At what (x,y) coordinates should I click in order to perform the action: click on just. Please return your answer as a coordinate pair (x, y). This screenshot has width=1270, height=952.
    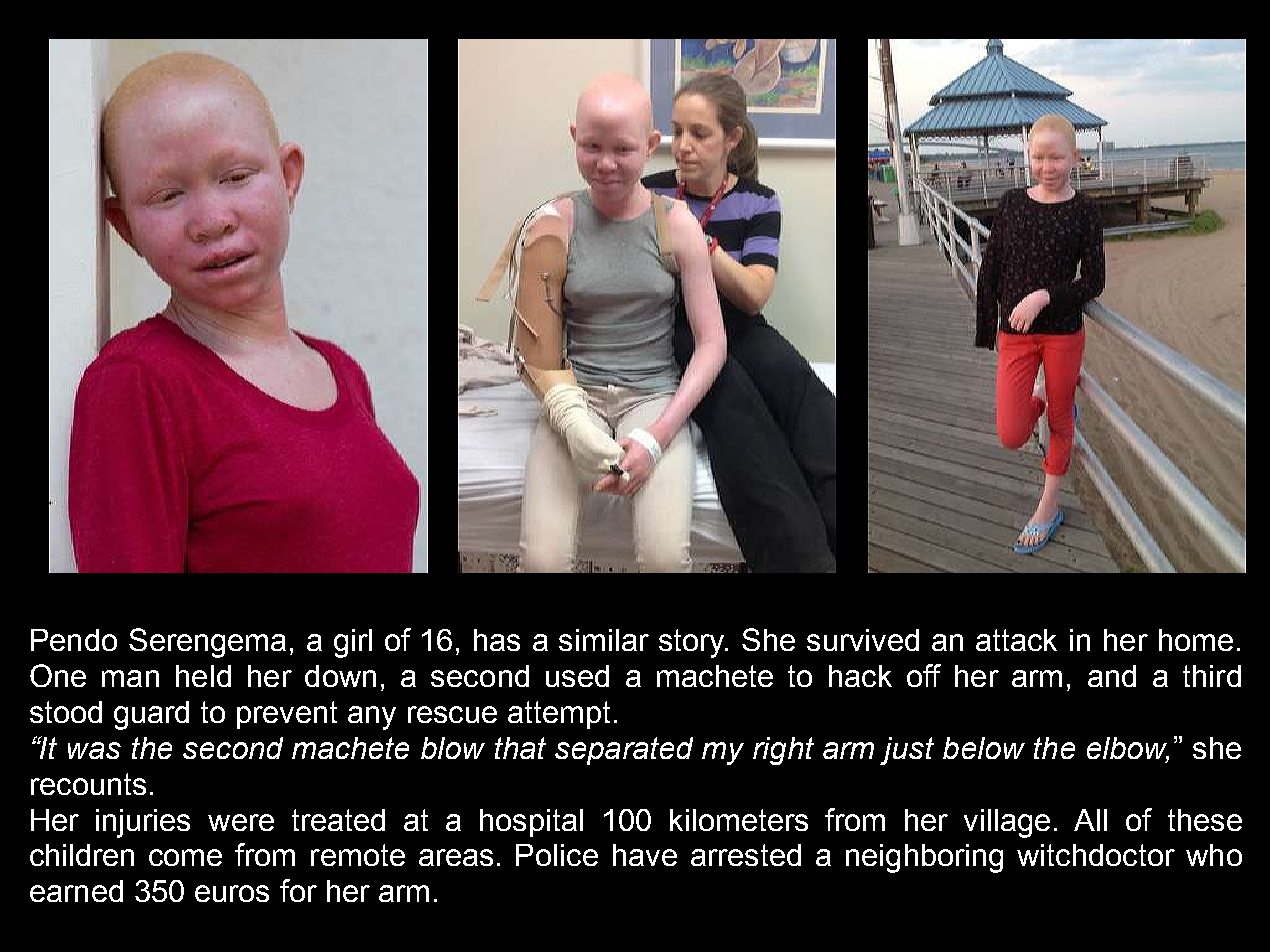
    Looking at the image, I should click on (907, 751).
